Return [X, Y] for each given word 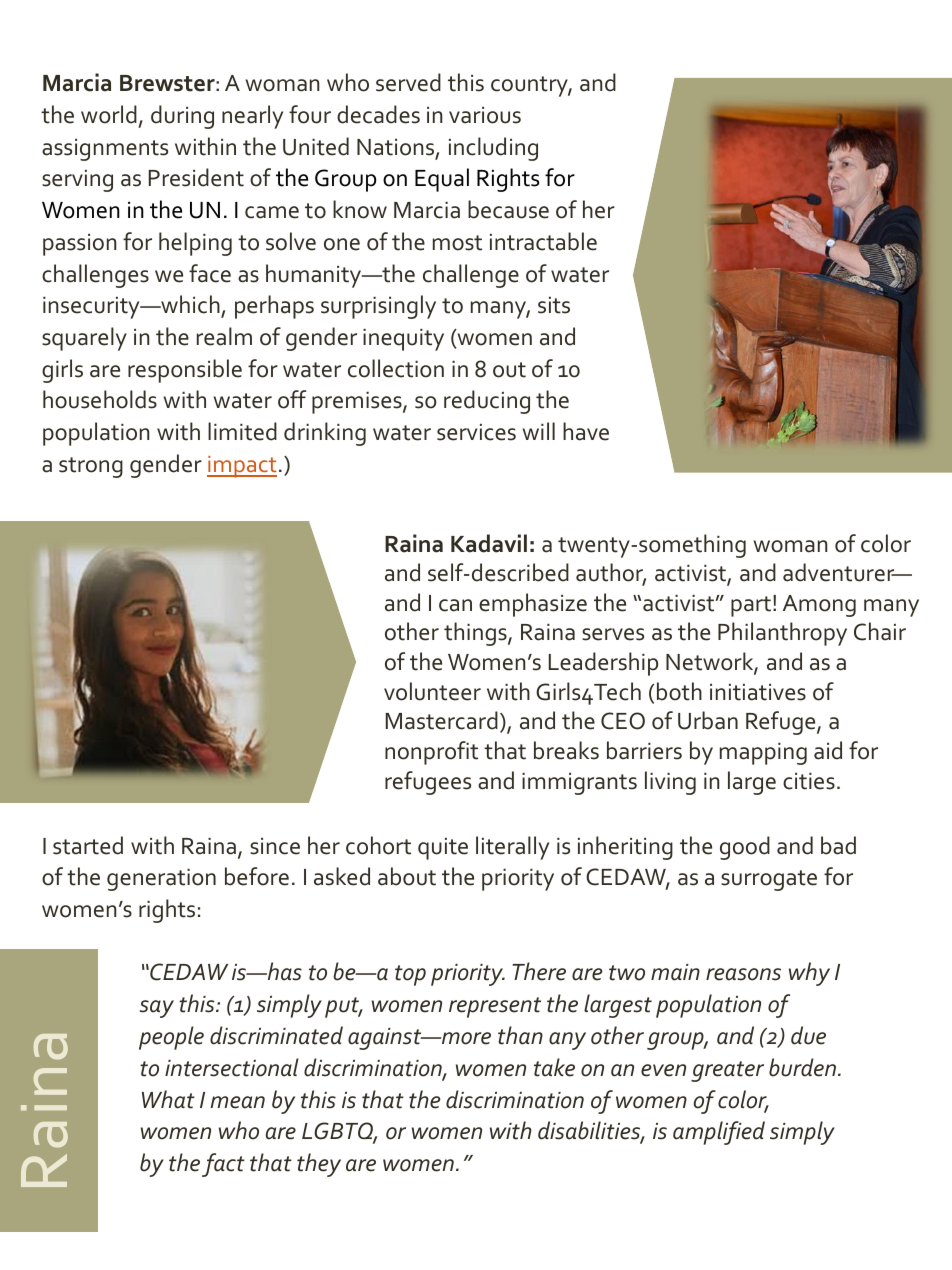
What [168, 1099]
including [493, 149]
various [485, 115]
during [182, 117]
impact [242, 467]
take [554, 1067]
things [476, 634]
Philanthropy [782, 634]
